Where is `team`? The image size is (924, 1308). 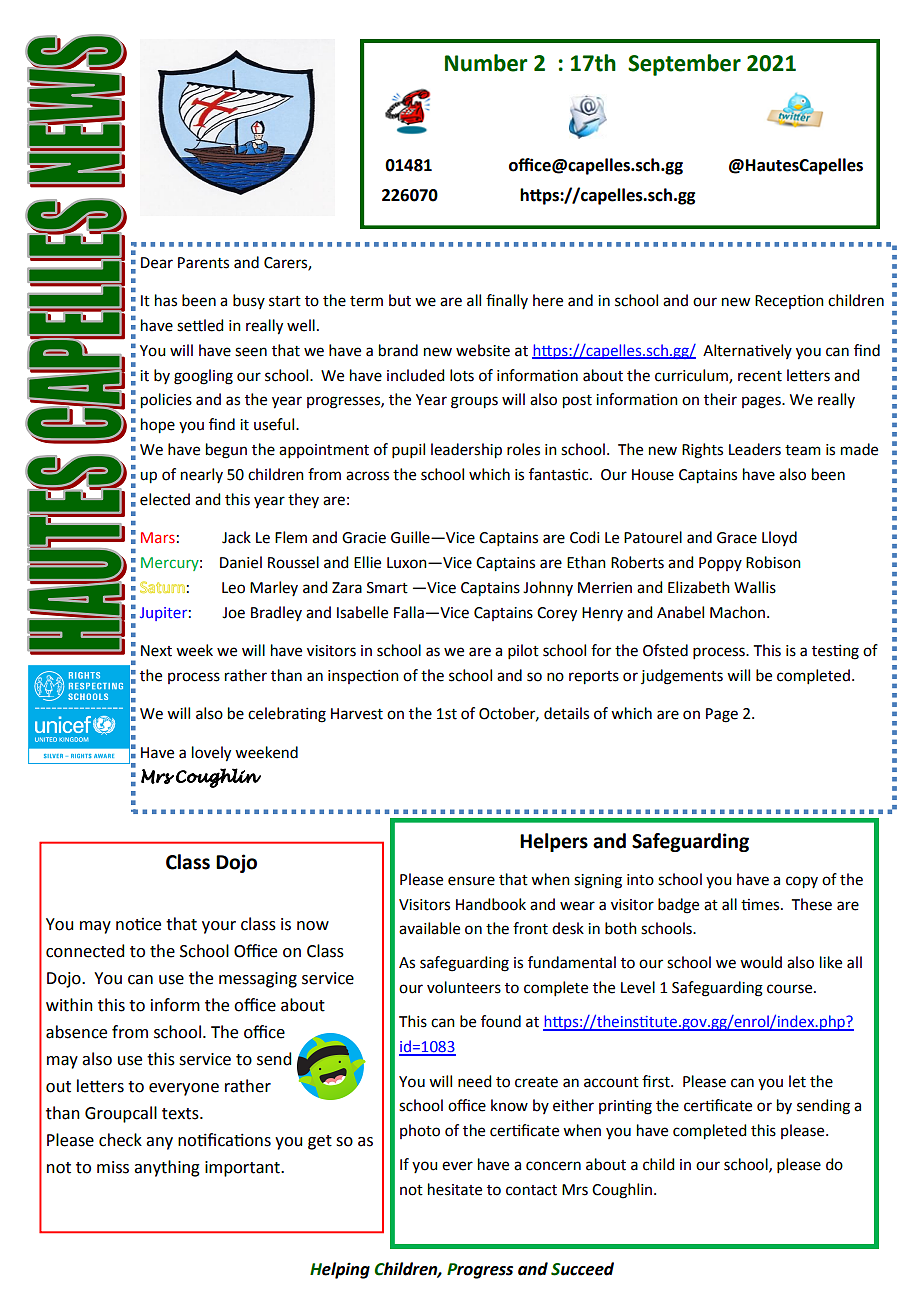 team is located at coordinates (803, 450).
